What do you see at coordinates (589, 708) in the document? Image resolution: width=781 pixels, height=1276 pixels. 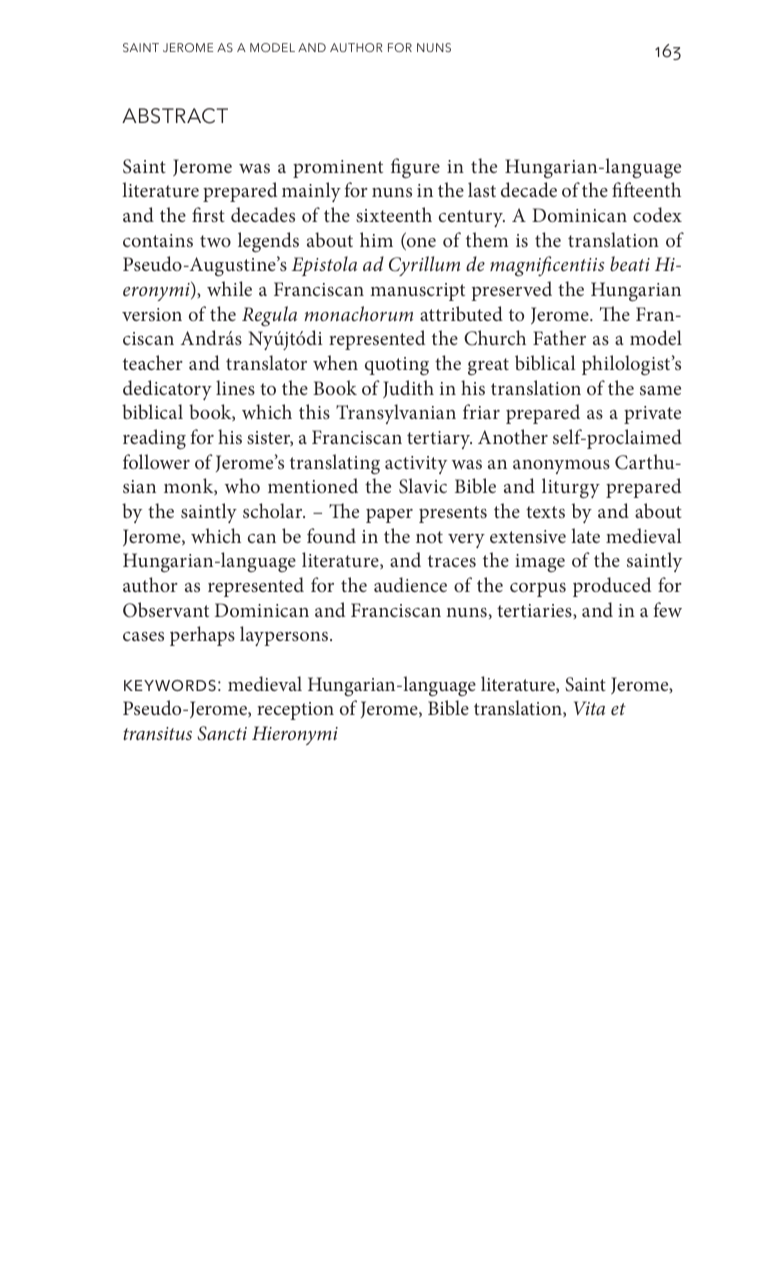 I see `Vita` at bounding box center [589, 708].
